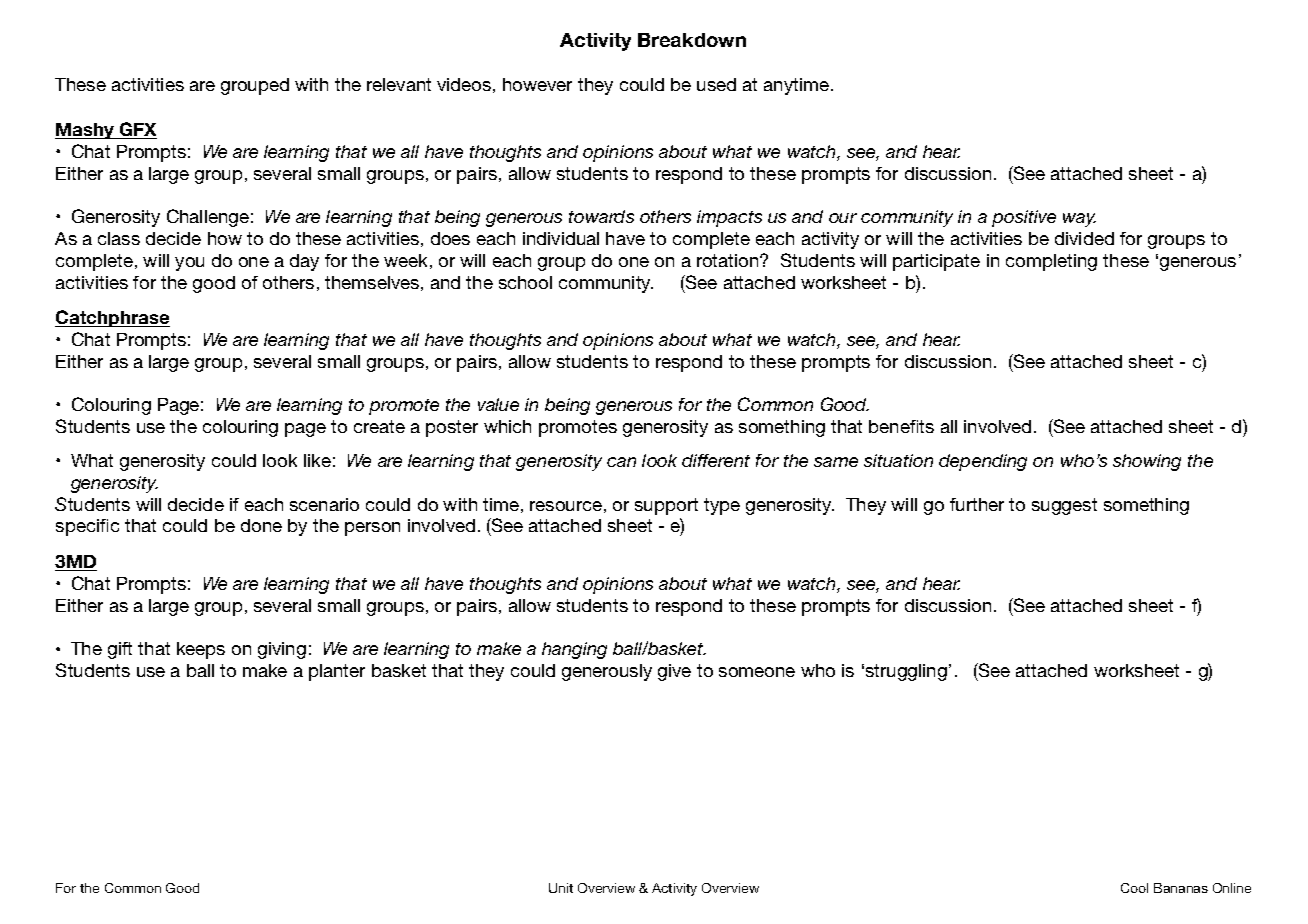 Image resolution: width=1308 pixels, height=924 pixels. What do you see at coordinates (337, 672) in the screenshot?
I see `planter` at bounding box center [337, 672].
